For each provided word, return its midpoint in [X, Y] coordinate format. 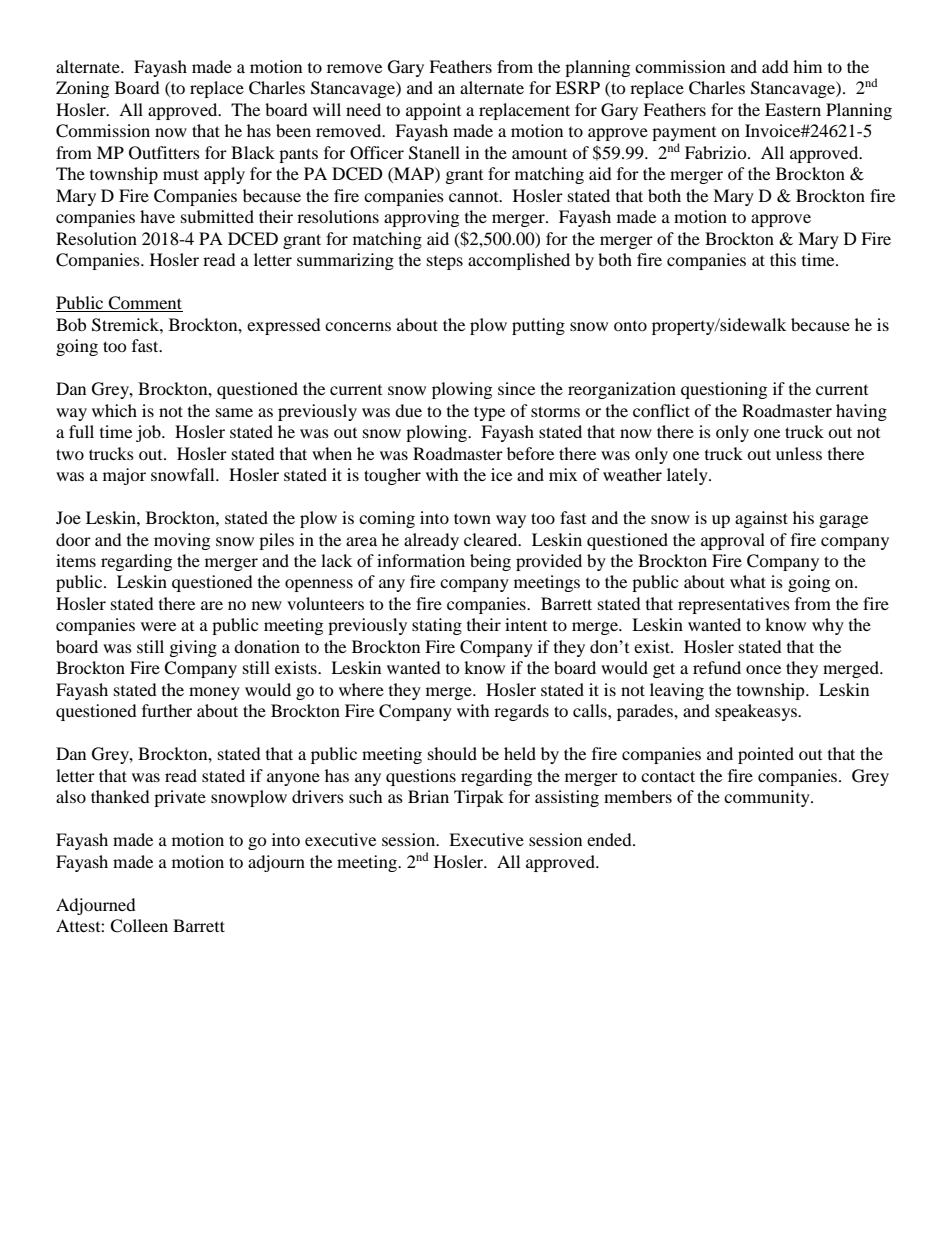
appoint [433, 111]
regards [521, 712]
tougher [392, 476]
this [783, 259]
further [167, 710]
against [761, 519]
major [124, 476]
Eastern [793, 109]
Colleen [139, 926]
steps [445, 263]
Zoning [82, 89]
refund [717, 667]
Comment [145, 304]
